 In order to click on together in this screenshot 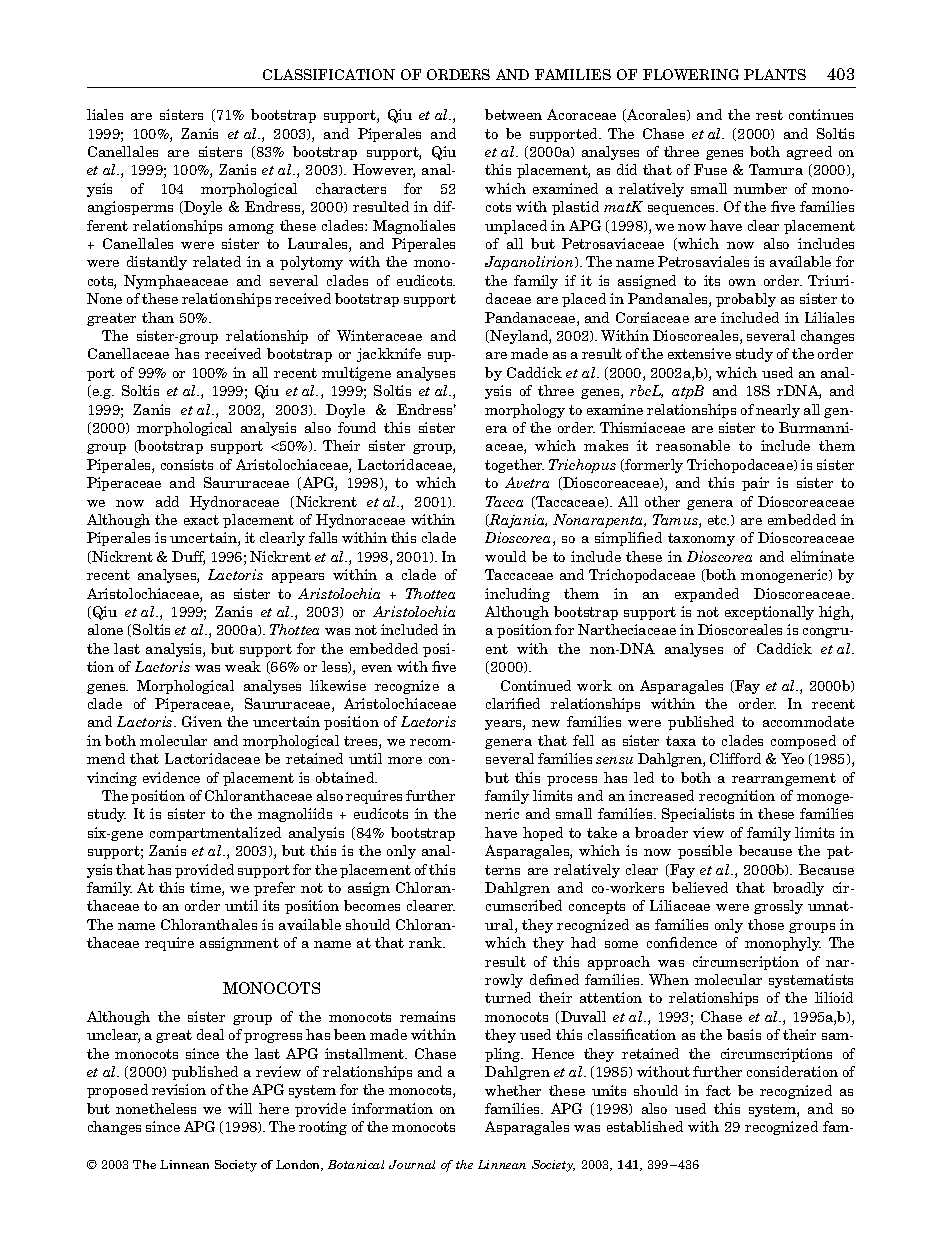, I will do `click(514, 466)`.
